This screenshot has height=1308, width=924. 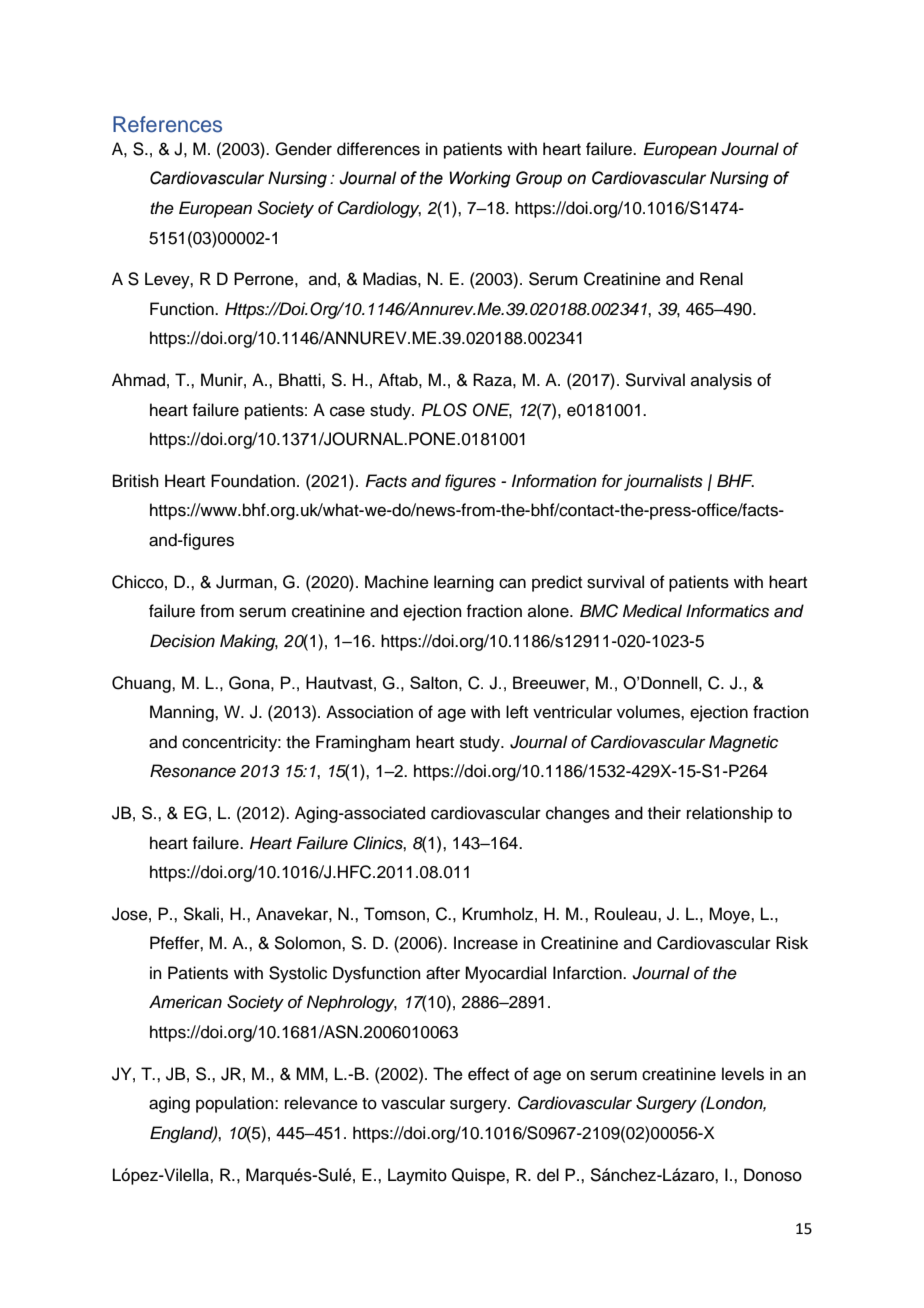 What do you see at coordinates (721, 279) in the screenshot?
I see `Renal` at bounding box center [721, 279].
